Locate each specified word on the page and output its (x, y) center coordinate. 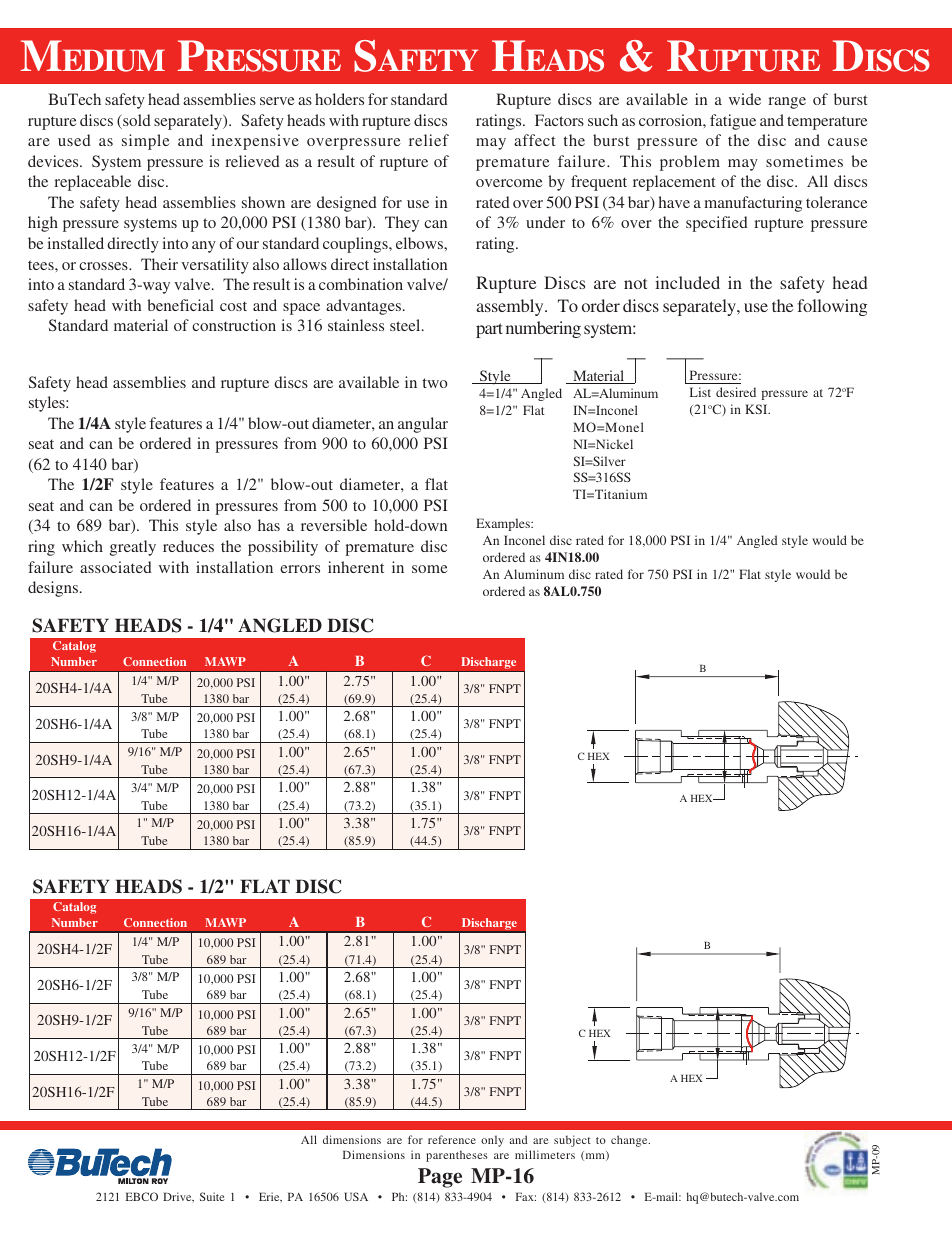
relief (429, 140)
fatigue (733, 122)
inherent (356, 567)
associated (116, 567)
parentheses (457, 1156)
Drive (178, 1197)
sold (136, 121)
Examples (504, 524)
